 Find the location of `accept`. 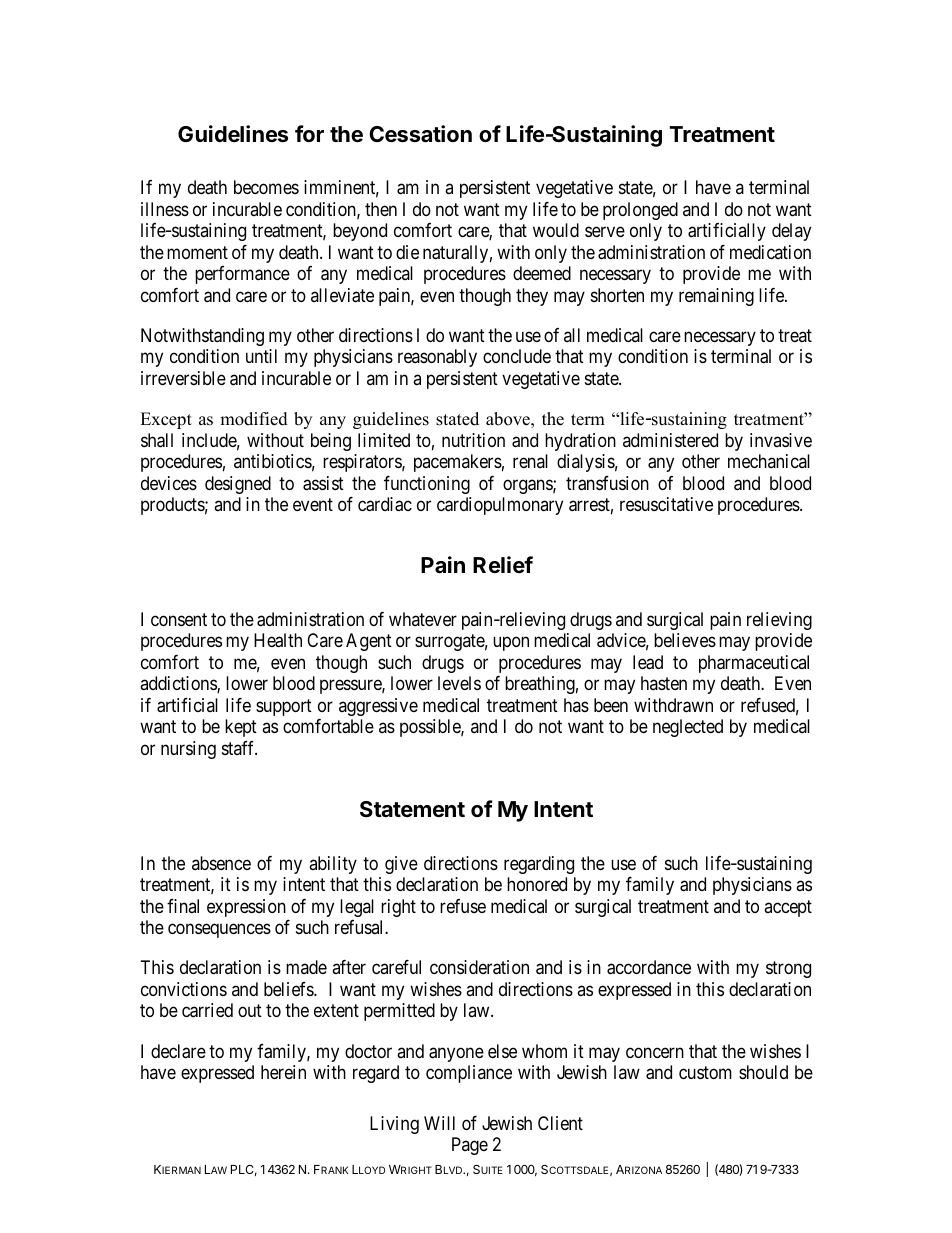

accept is located at coordinates (788, 908).
